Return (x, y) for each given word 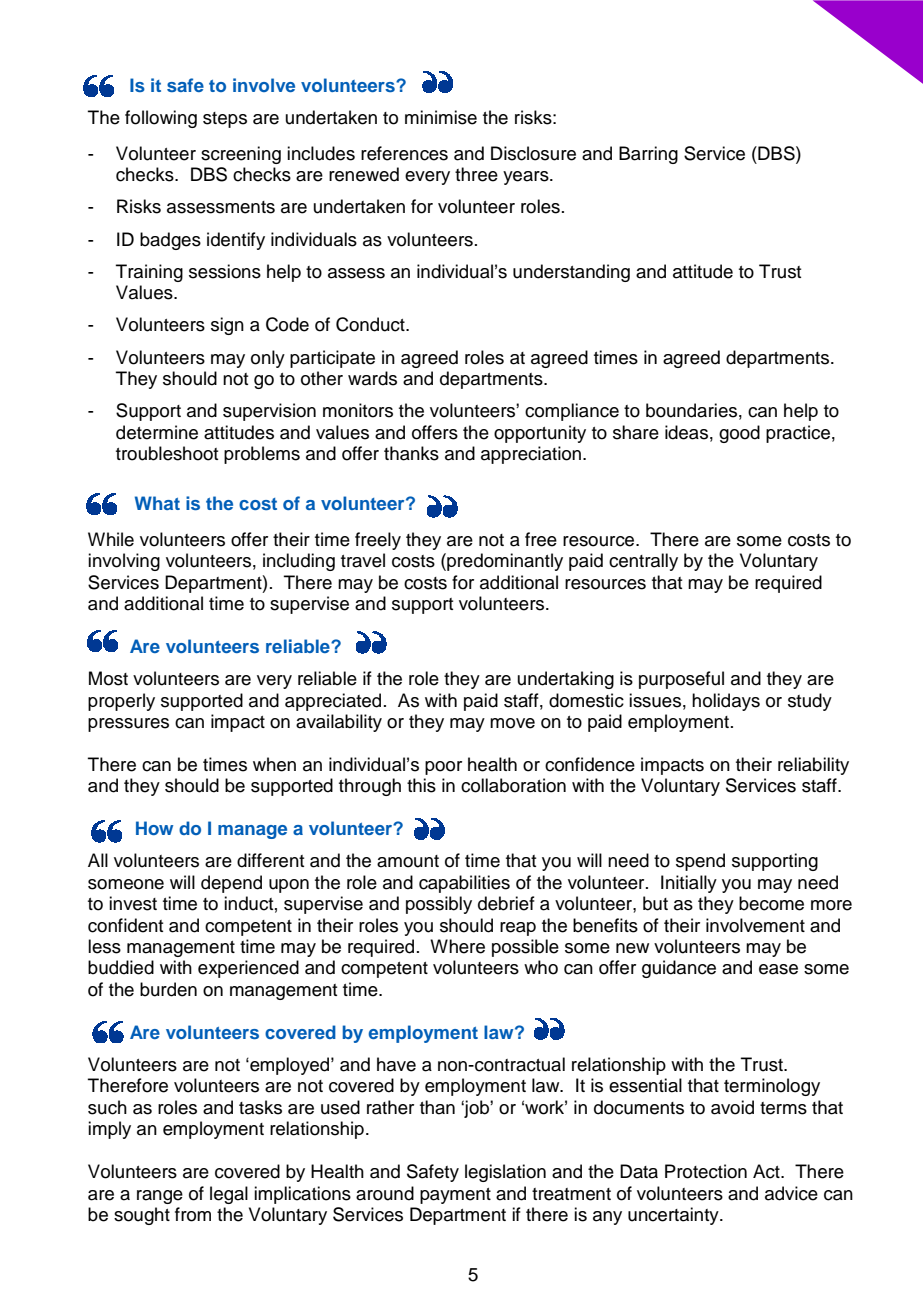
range (160, 1197)
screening (241, 155)
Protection (706, 1171)
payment (455, 1196)
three (476, 174)
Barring (648, 155)
